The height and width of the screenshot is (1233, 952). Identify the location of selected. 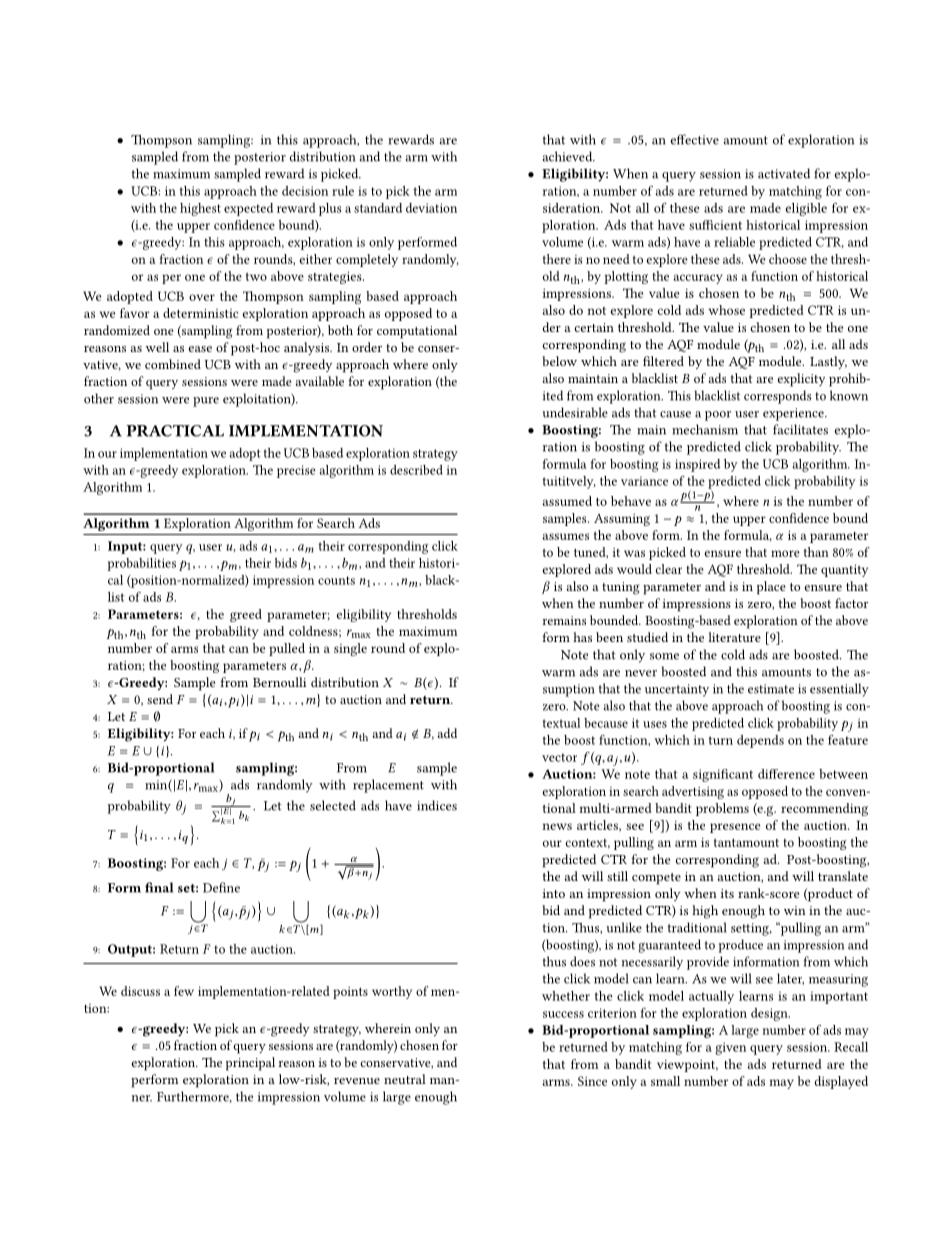
(333, 805).
